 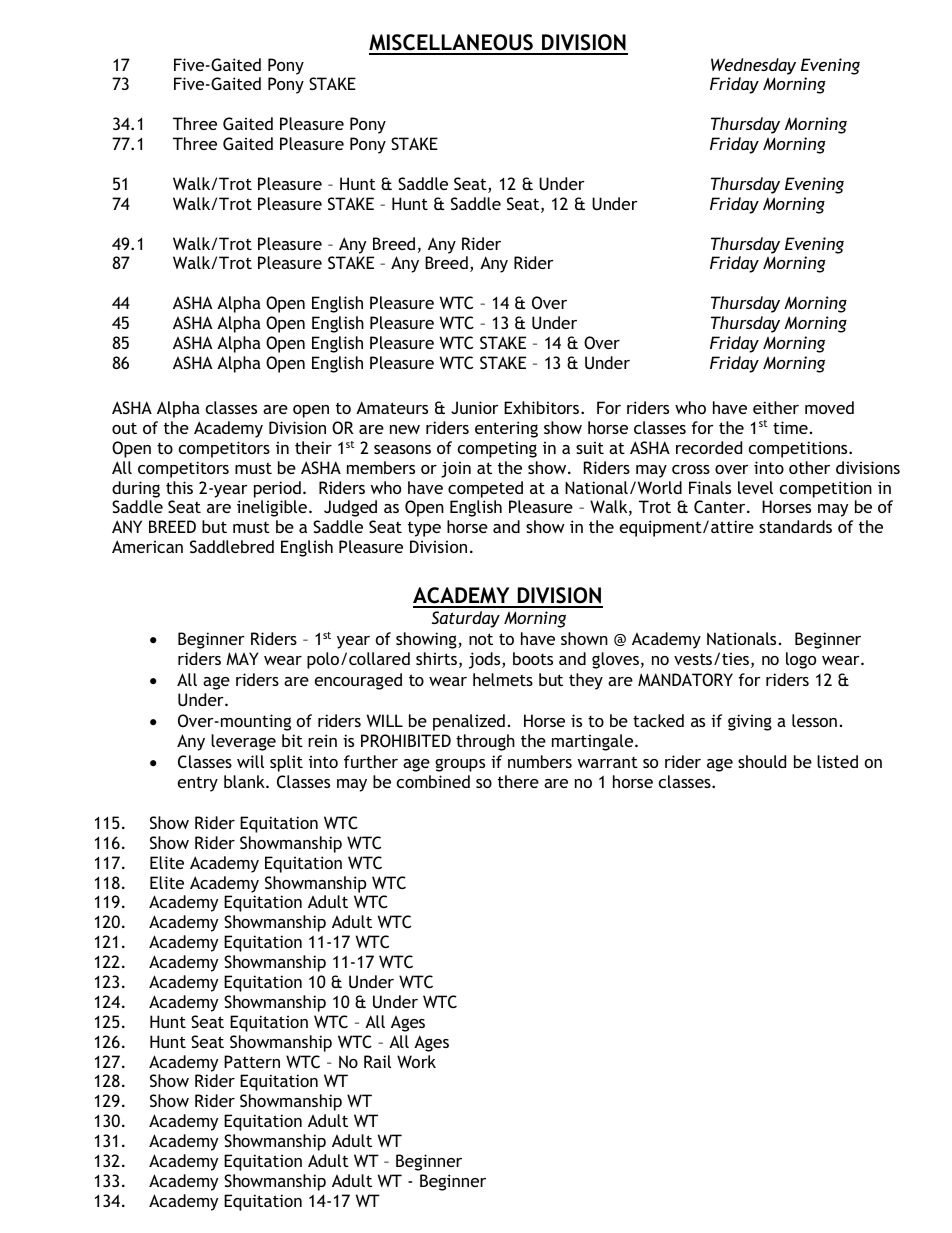 I want to click on either, so click(x=776, y=407).
